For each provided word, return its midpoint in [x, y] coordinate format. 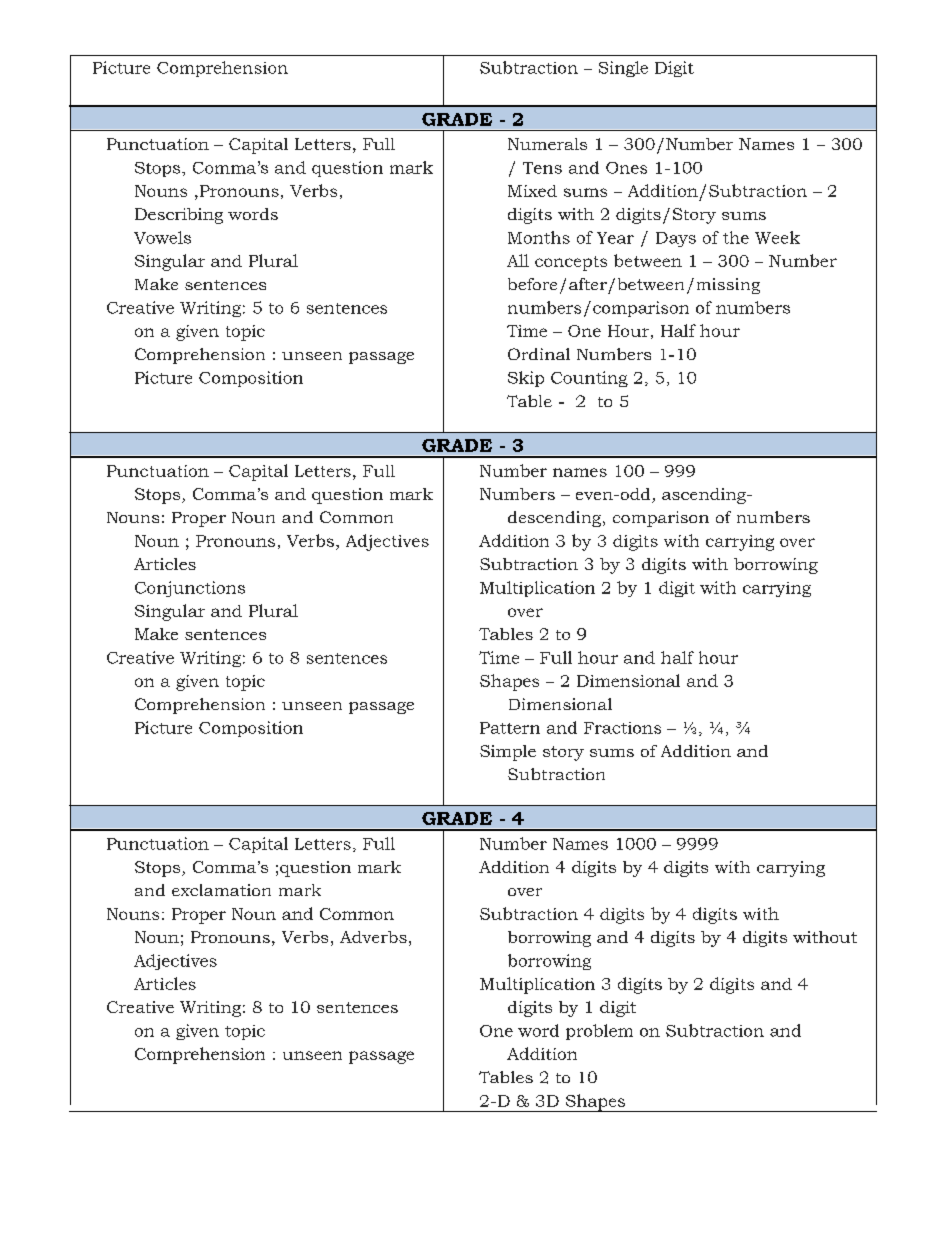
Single [623, 69]
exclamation [221, 890]
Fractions [622, 728]
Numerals [547, 144]
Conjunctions [190, 589]
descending [556, 519]
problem [599, 1032]
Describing [179, 216]
